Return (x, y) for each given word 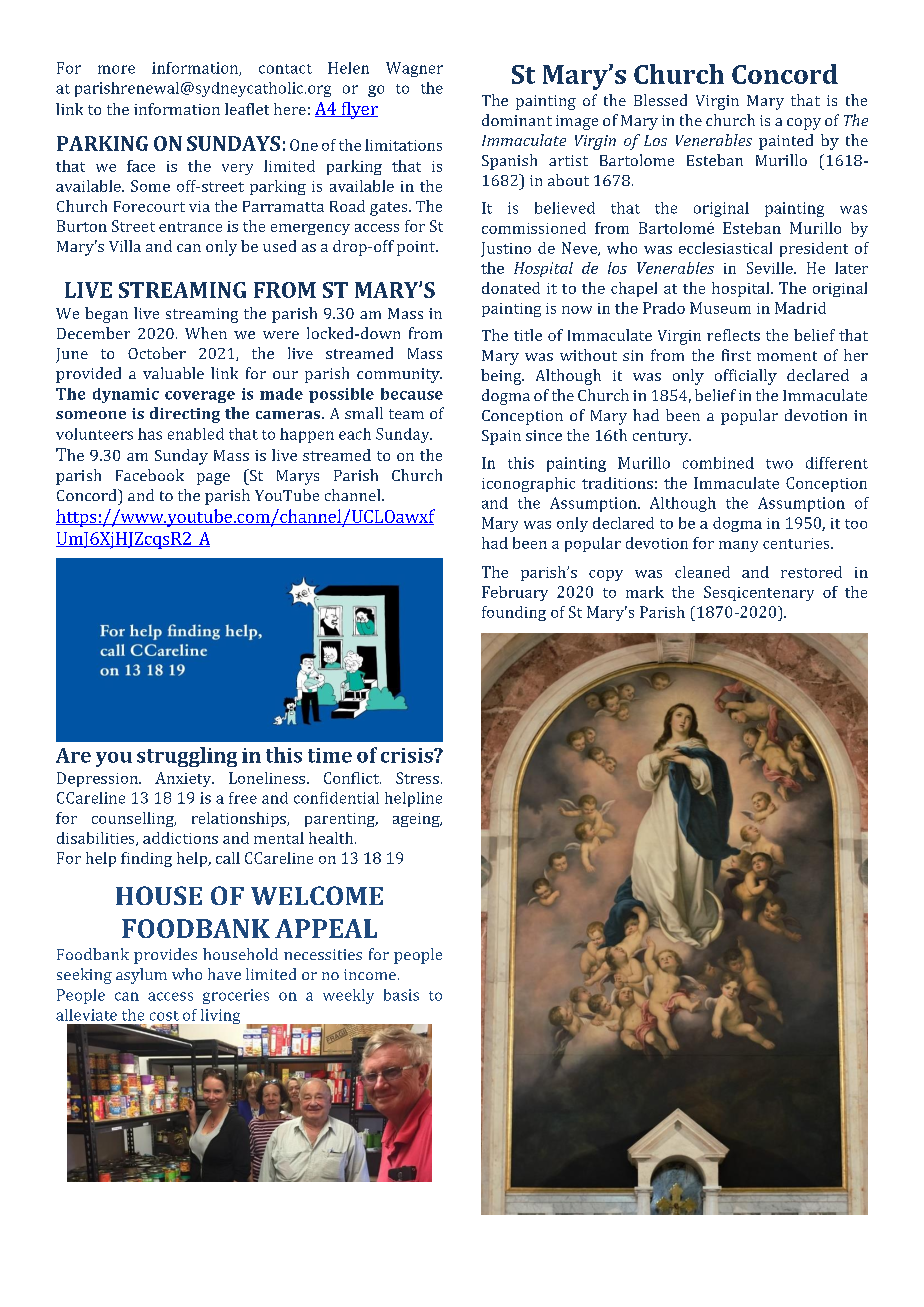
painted (786, 142)
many (738, 546)
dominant (517, 120)
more (116, 69)
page (213, 479)
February (515, 593)
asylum (141, 976)
